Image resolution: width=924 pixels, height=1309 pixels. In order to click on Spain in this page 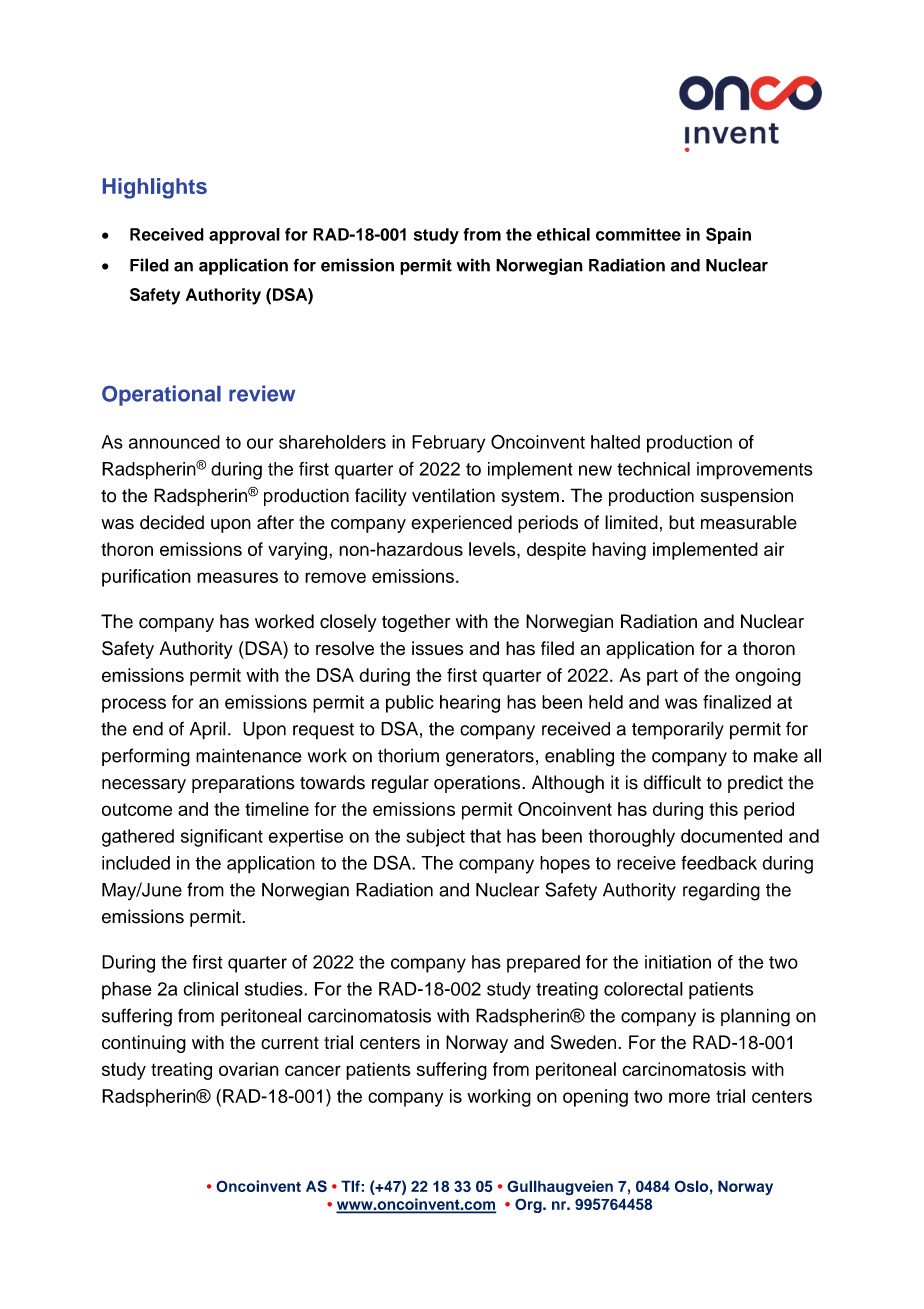, I will do `click(728, 236)`.
